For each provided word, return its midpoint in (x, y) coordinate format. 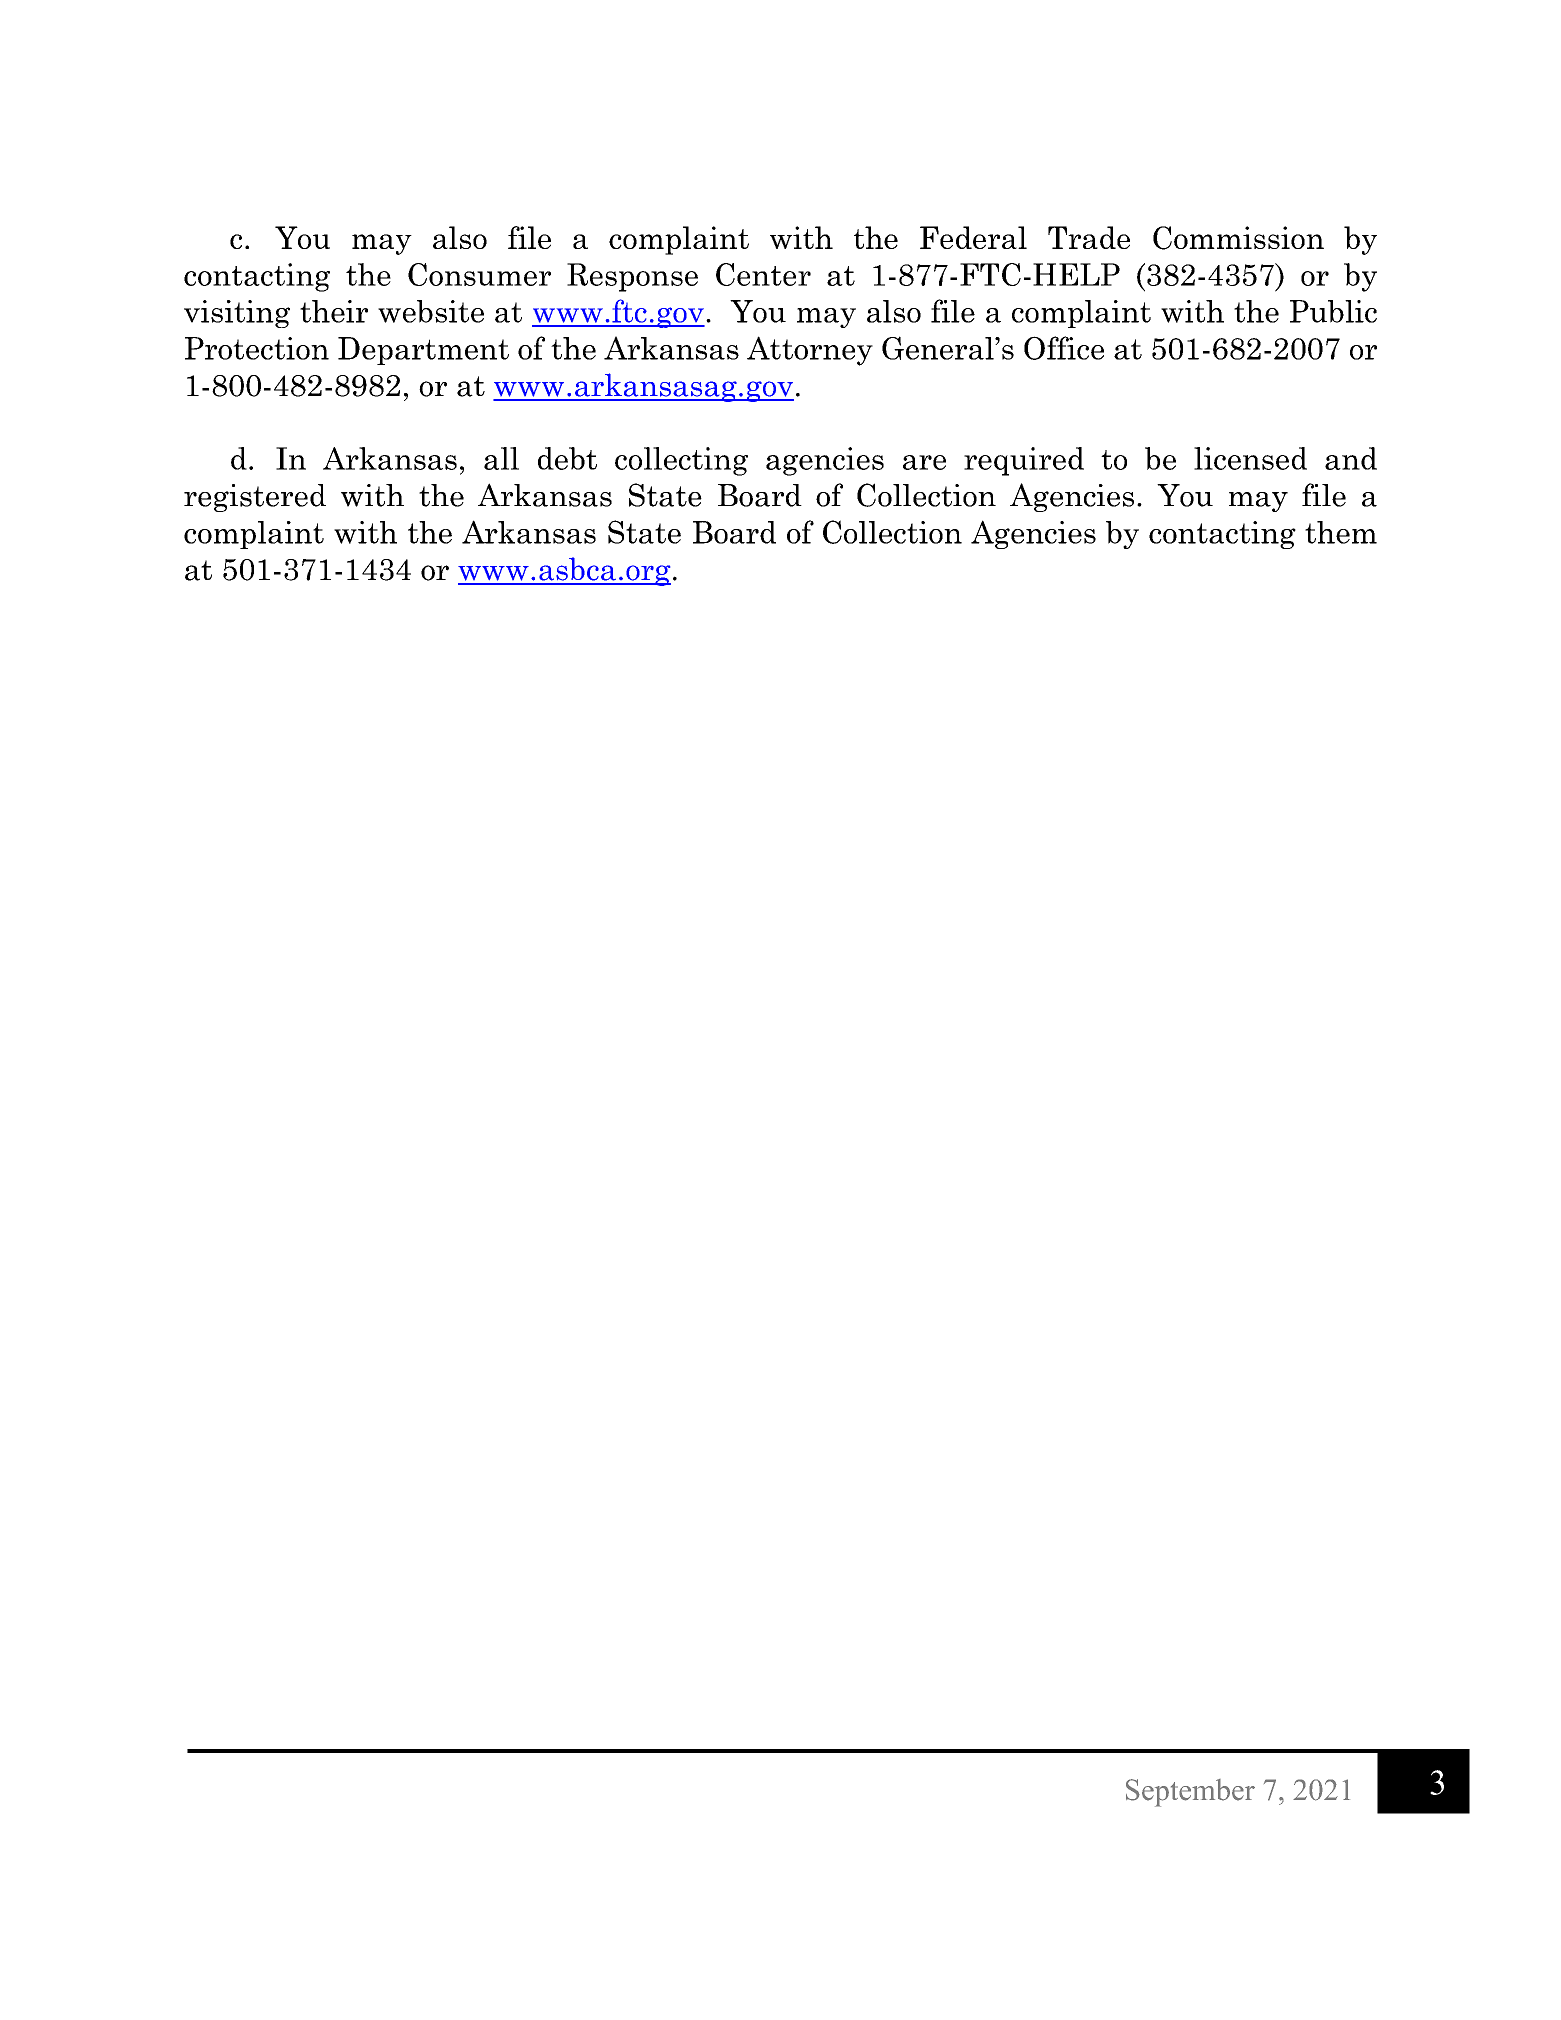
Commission (1238, 238)
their (334, 311)
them (1341, 532)
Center (763, 274)
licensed (1250, 458)
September (1190, 1793)
